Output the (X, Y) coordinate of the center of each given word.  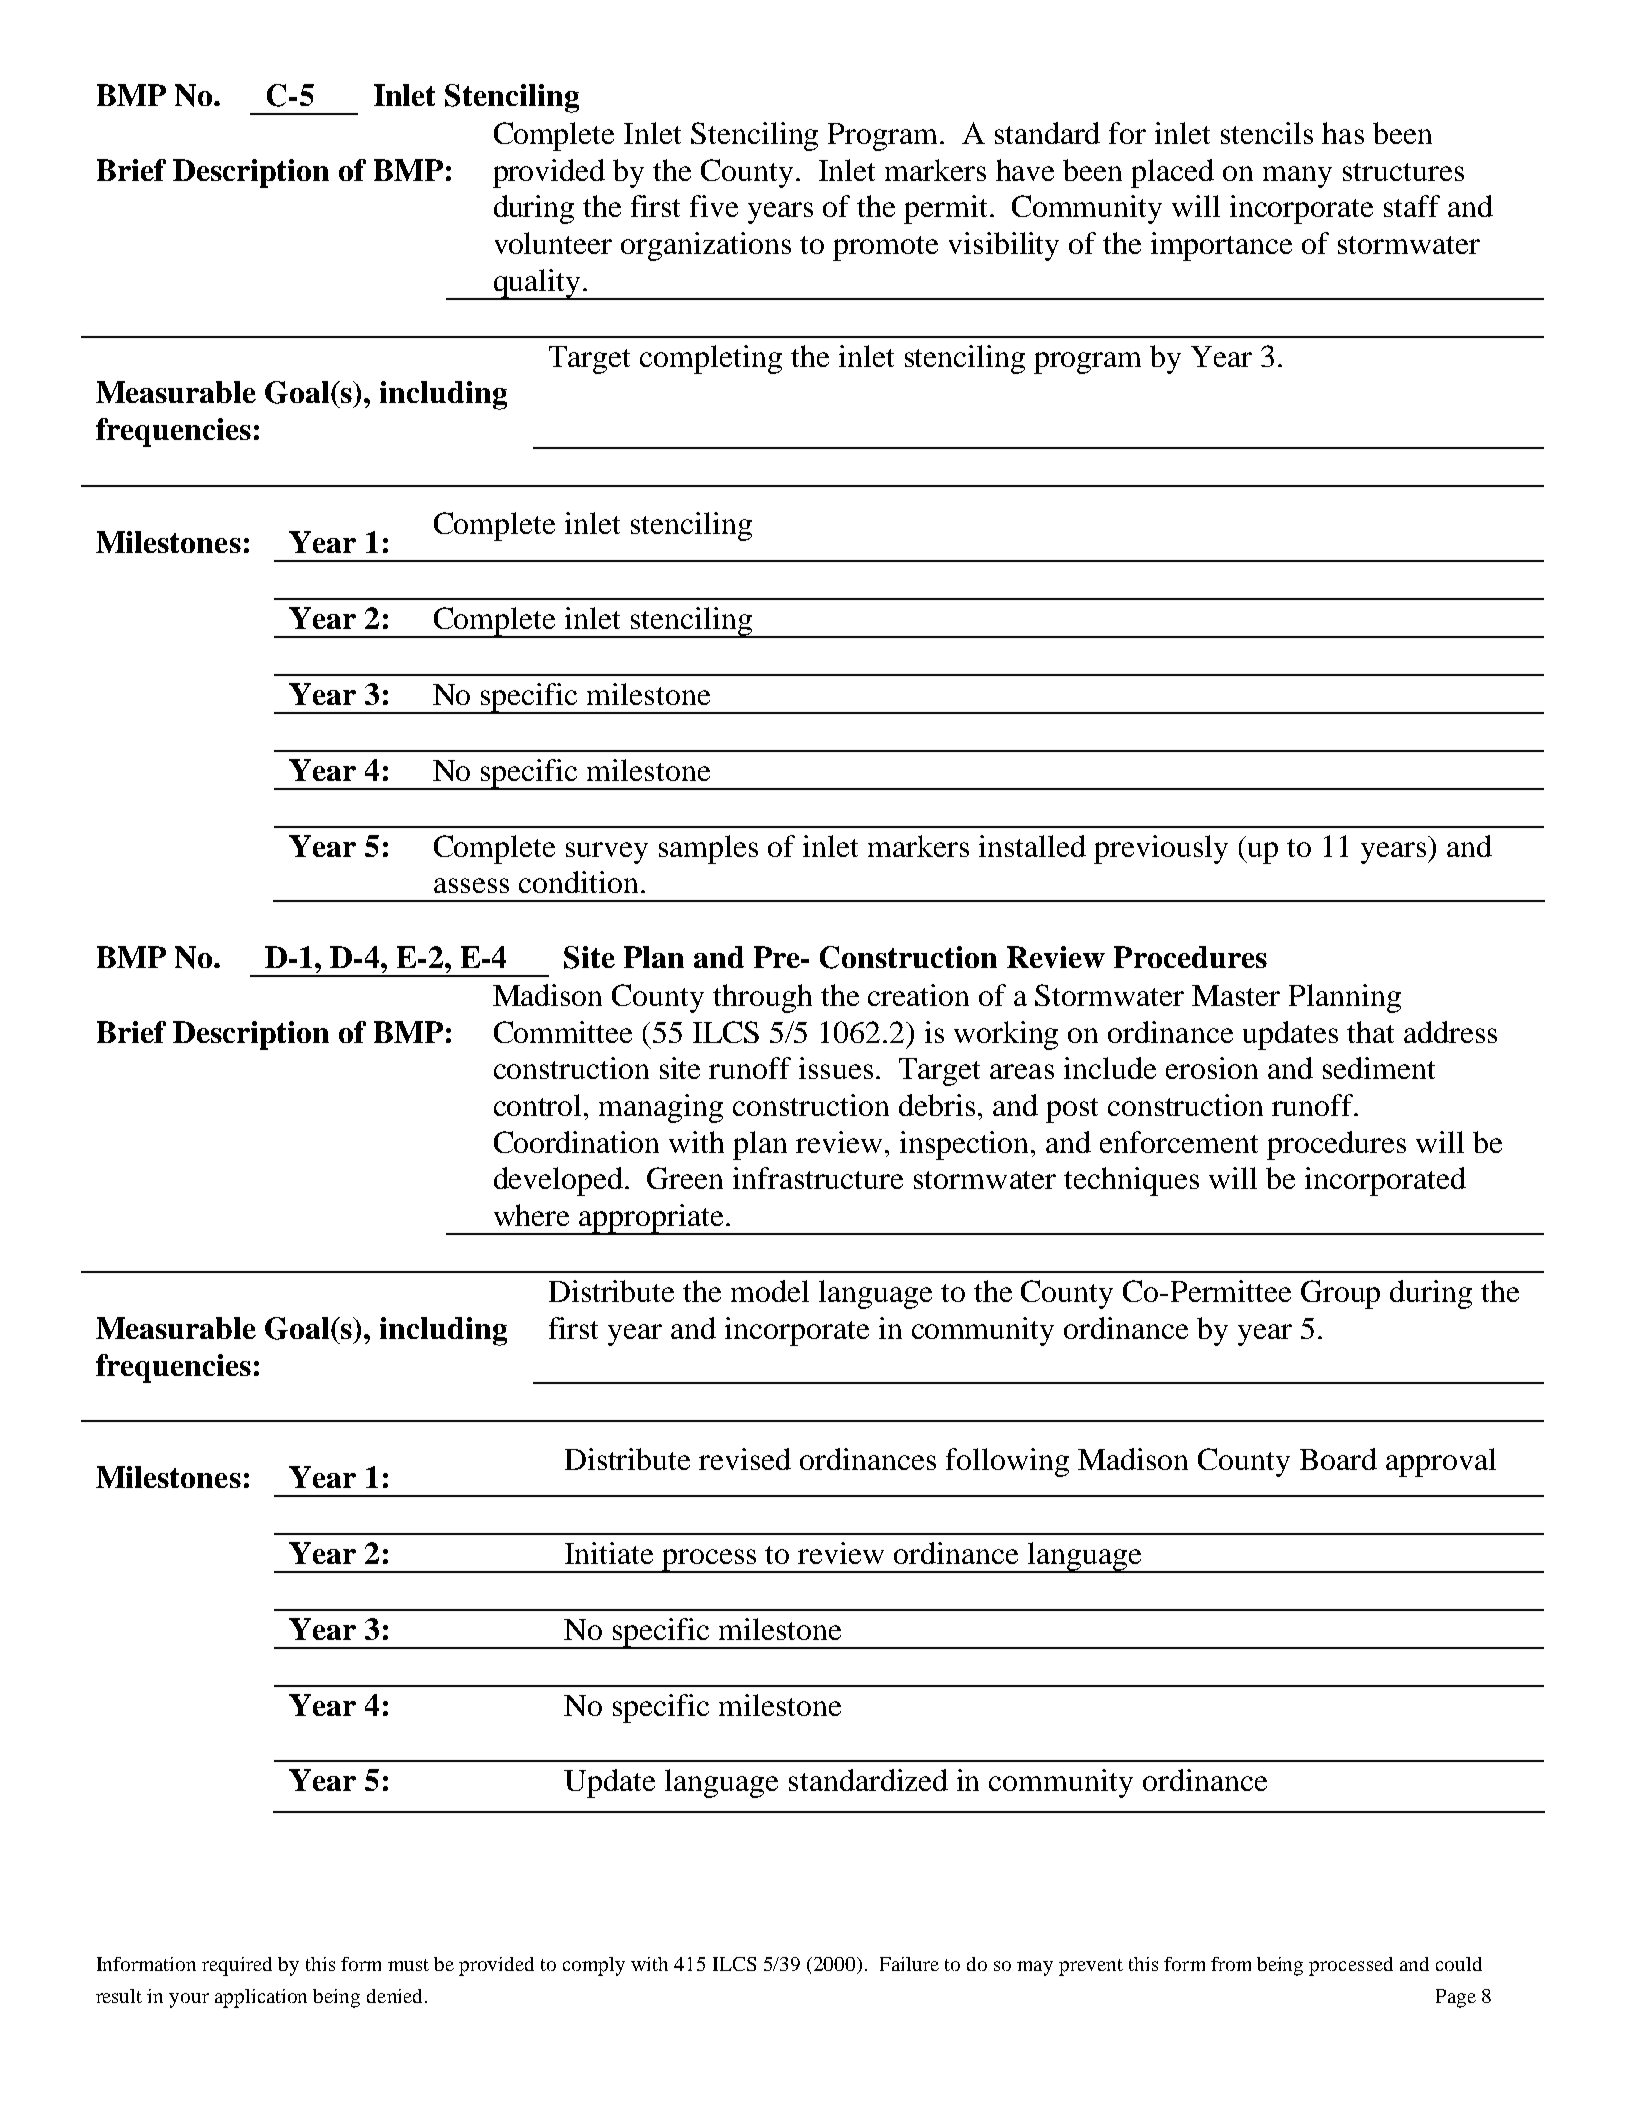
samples (708, 849)
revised (745, 1459)
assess (471, 885)
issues (836, 1068)
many (1297, 177)
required (237, 1966)
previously (1161, 849)
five (714, 206)
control (539, 1105)
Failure (909, 1964)
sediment (1379, 1068)
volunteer (553, 243)
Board (1338, 1459)
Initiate (609, 1553)
